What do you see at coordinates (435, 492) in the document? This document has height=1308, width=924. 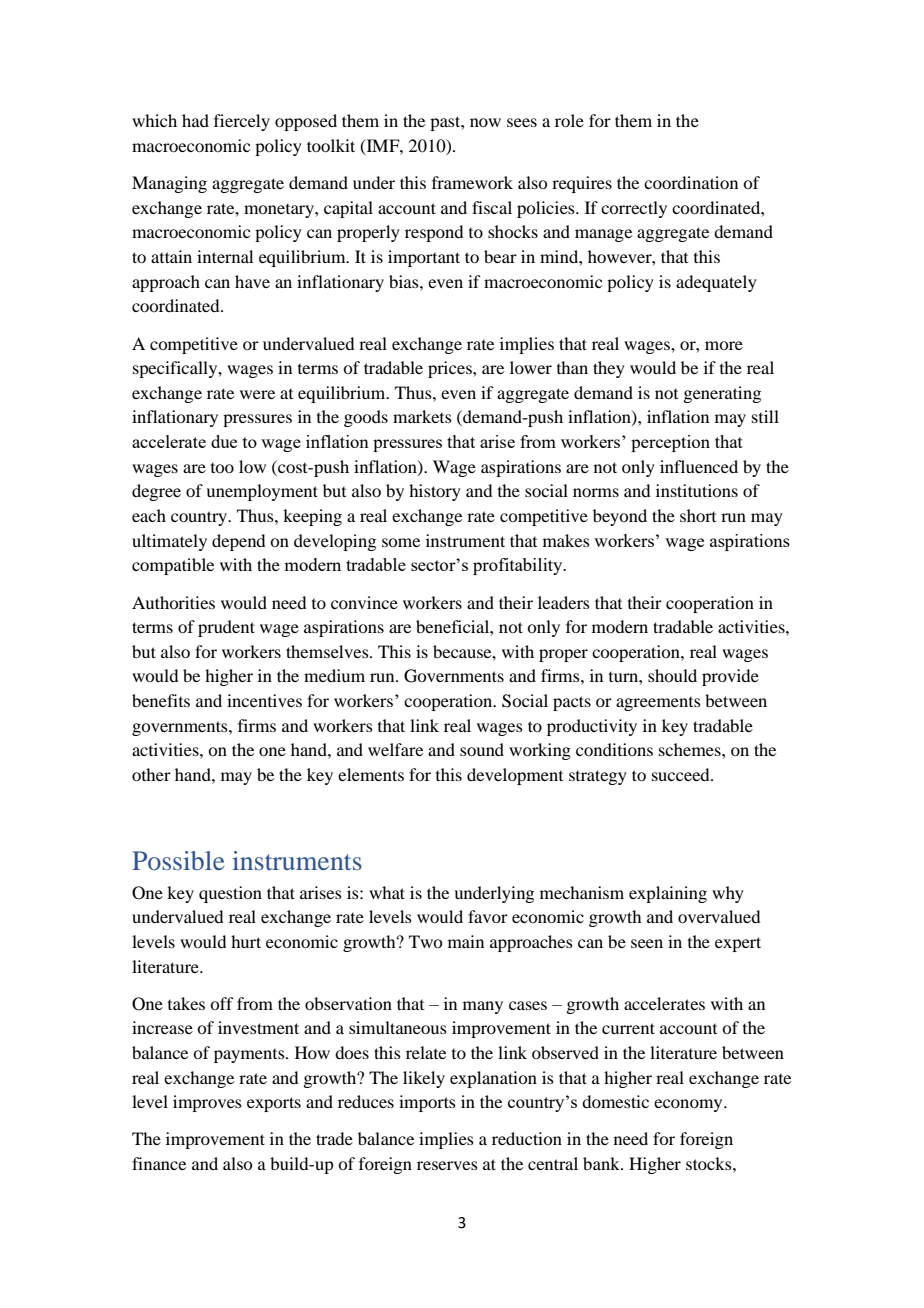 I see `history` at bounding box center [435, 492].
